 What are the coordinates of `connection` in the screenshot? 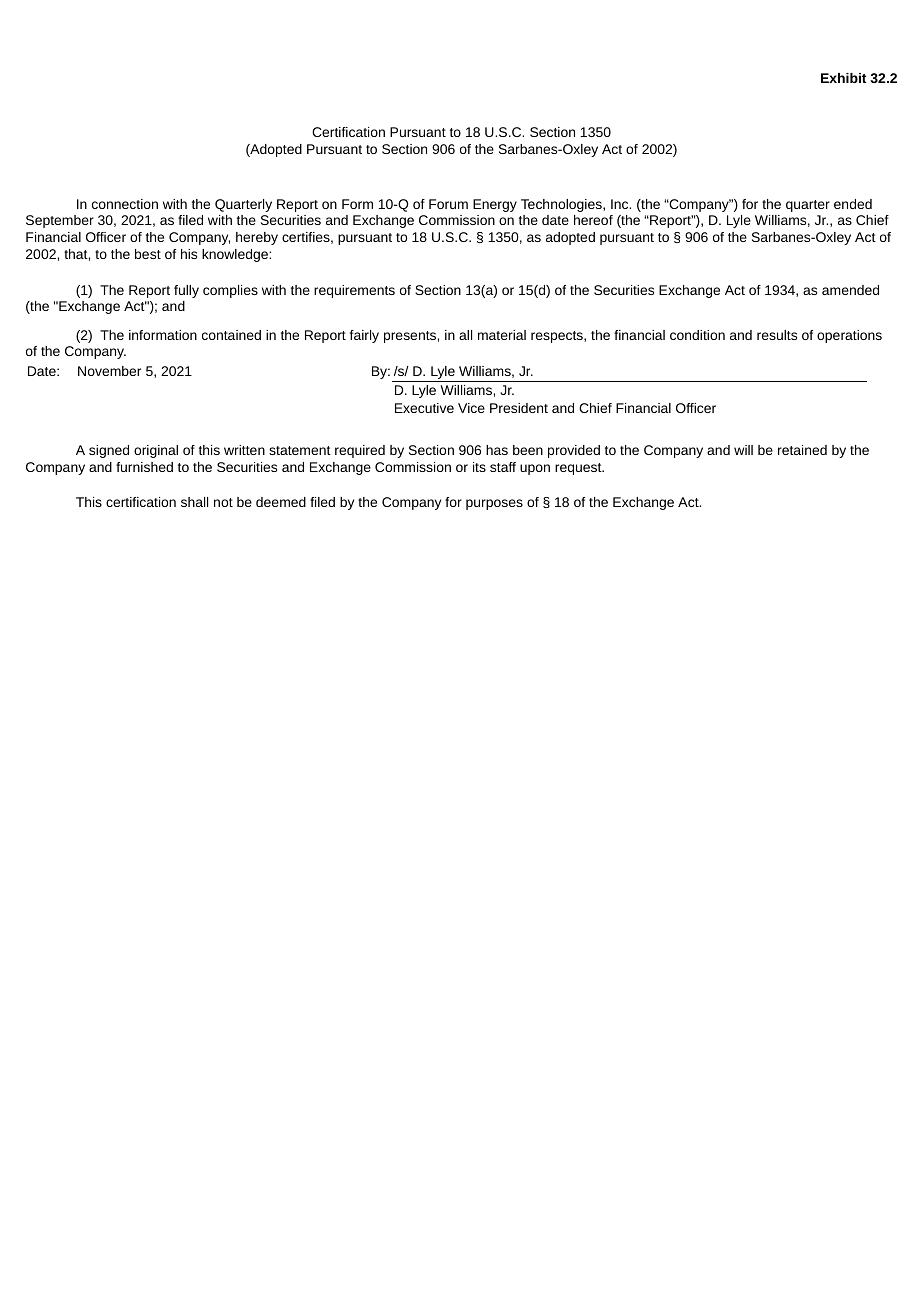 It's located at (125, 204).
